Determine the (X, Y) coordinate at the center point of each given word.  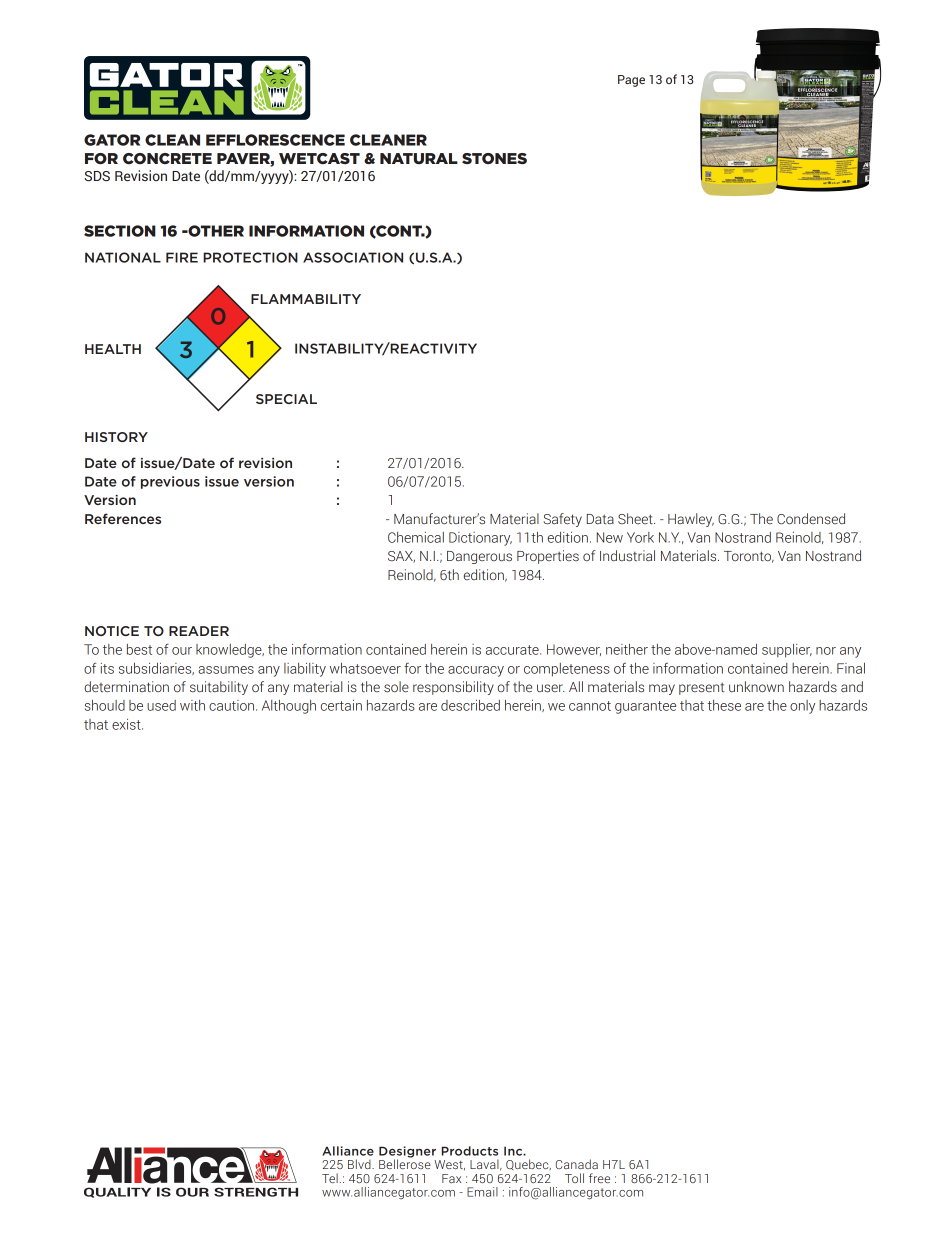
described (470, 705)
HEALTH (113, 349)
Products (469, 1151)
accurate (513, 650)
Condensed (811, 519)
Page (631, 81)
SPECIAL (286, 399)
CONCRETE (167, 158)
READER (199, 631)
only (802, 707)
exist (127, 724)
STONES (494, 158)
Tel (330, 1178)
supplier (787, 651)
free (599, 1178)
